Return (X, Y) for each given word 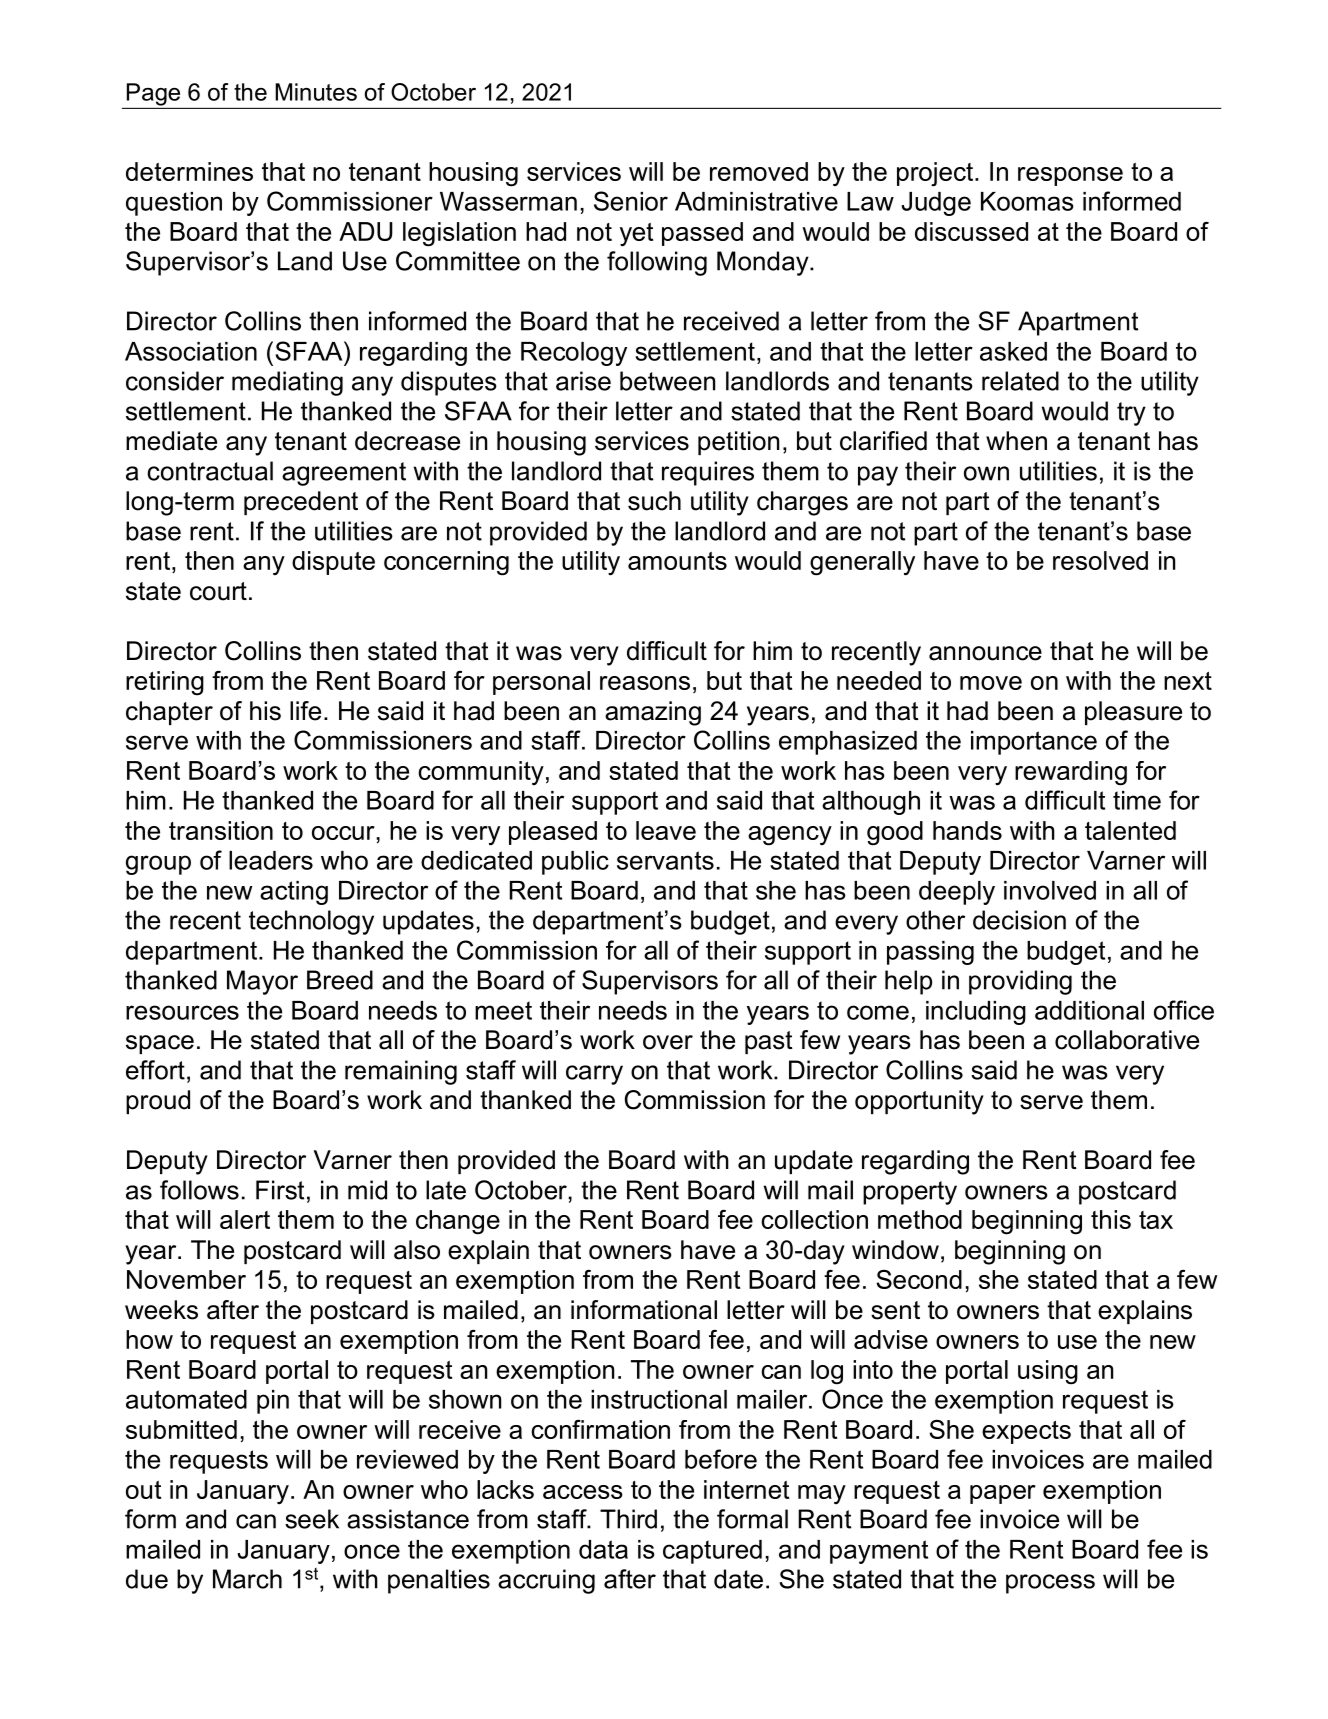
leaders (271, 860)
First (280, 1190)
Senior (631, 201)
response (1070, 176)
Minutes (316, 92)
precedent (301, 503)
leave (666, 830)
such (654, 501)
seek (312, 1519)
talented (1130, 830)
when (1016, 441)
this (1111, 1219)
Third (628, 1519)
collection (814, 1219)
